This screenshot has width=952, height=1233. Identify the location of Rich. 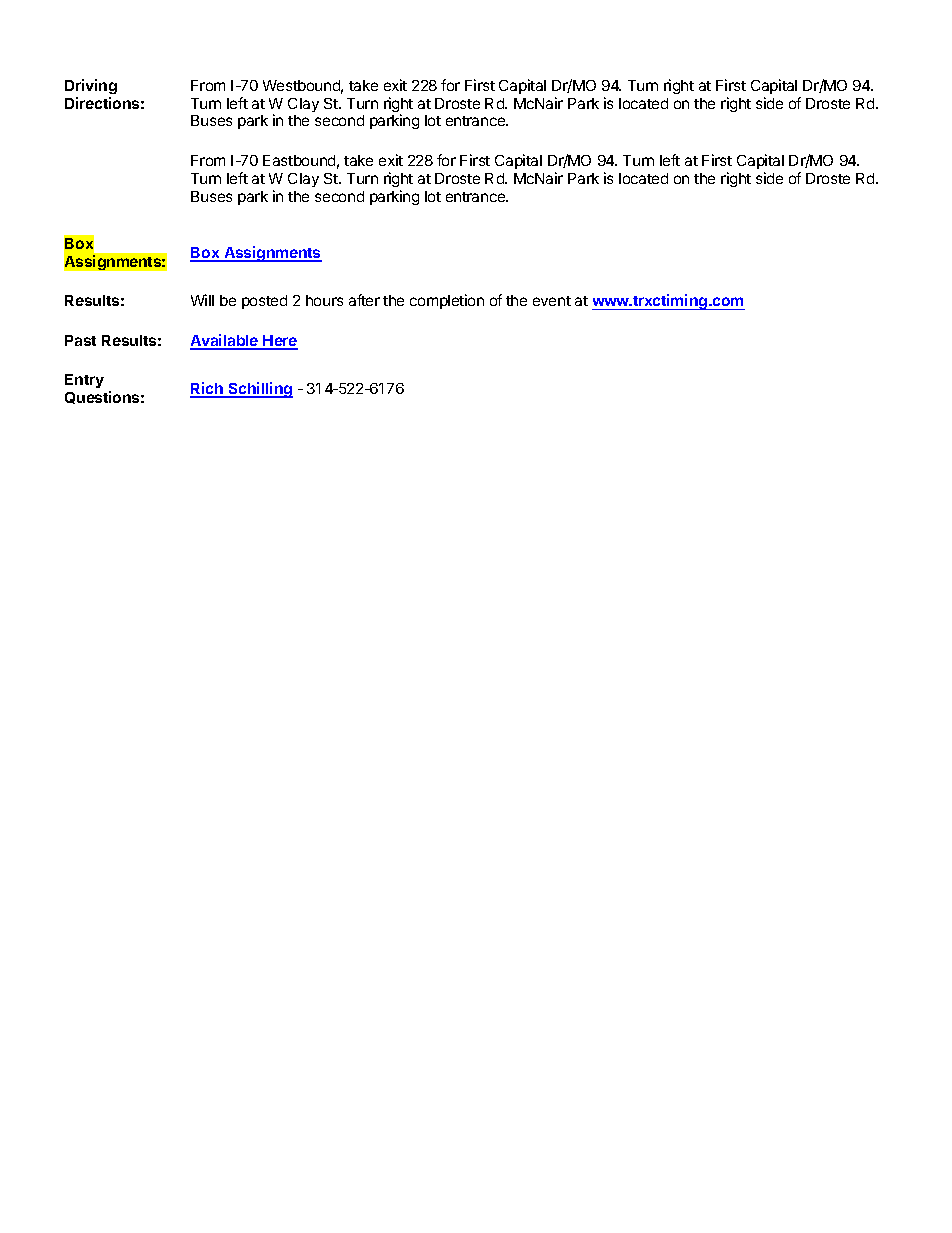
(207, 389).
